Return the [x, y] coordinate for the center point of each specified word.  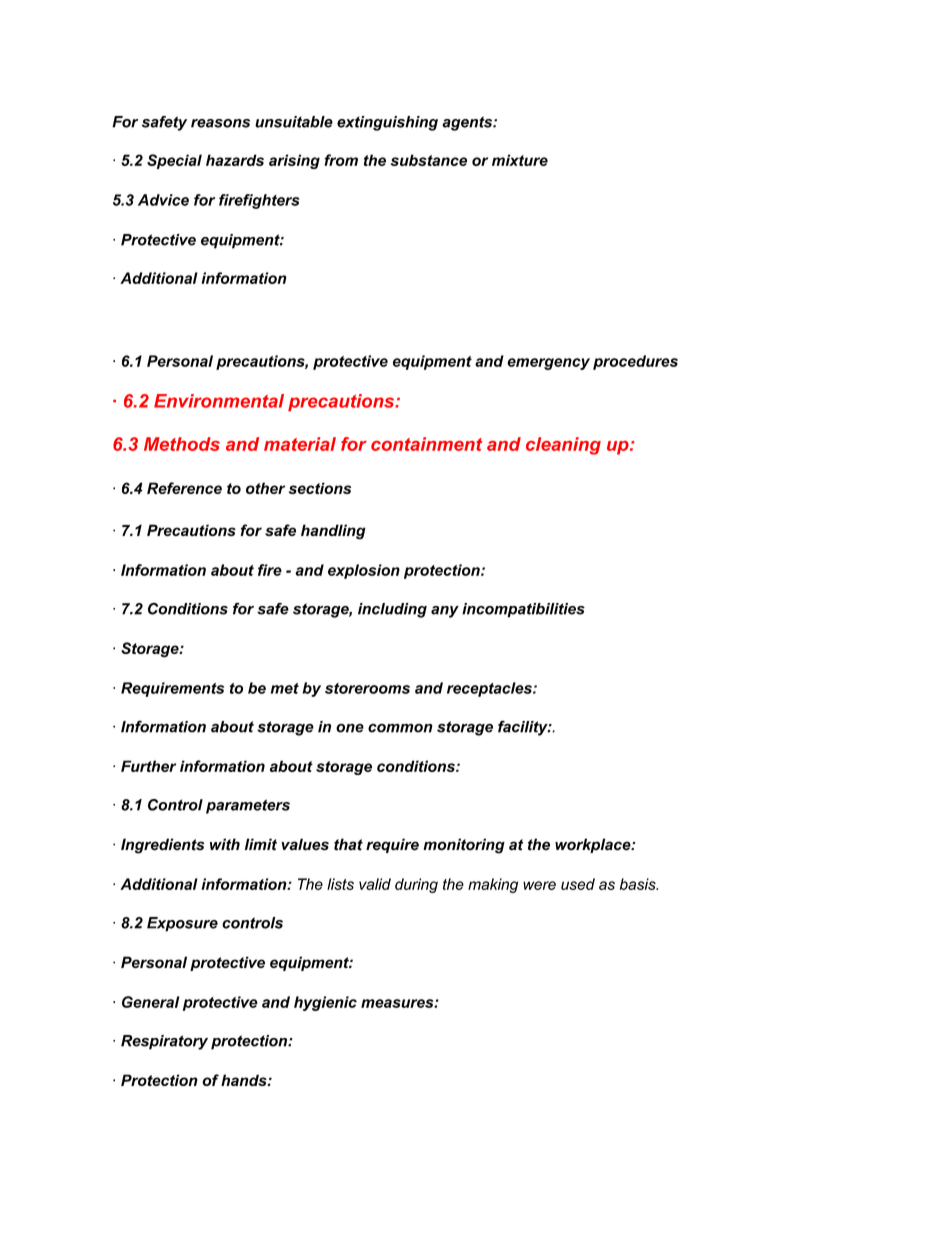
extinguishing [387, 123]
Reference [184, 488]
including [392, 610]
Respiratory [164, 1042]
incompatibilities [523, 610]
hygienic [325, 1003]
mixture [520, 160]
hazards [235, 160]
